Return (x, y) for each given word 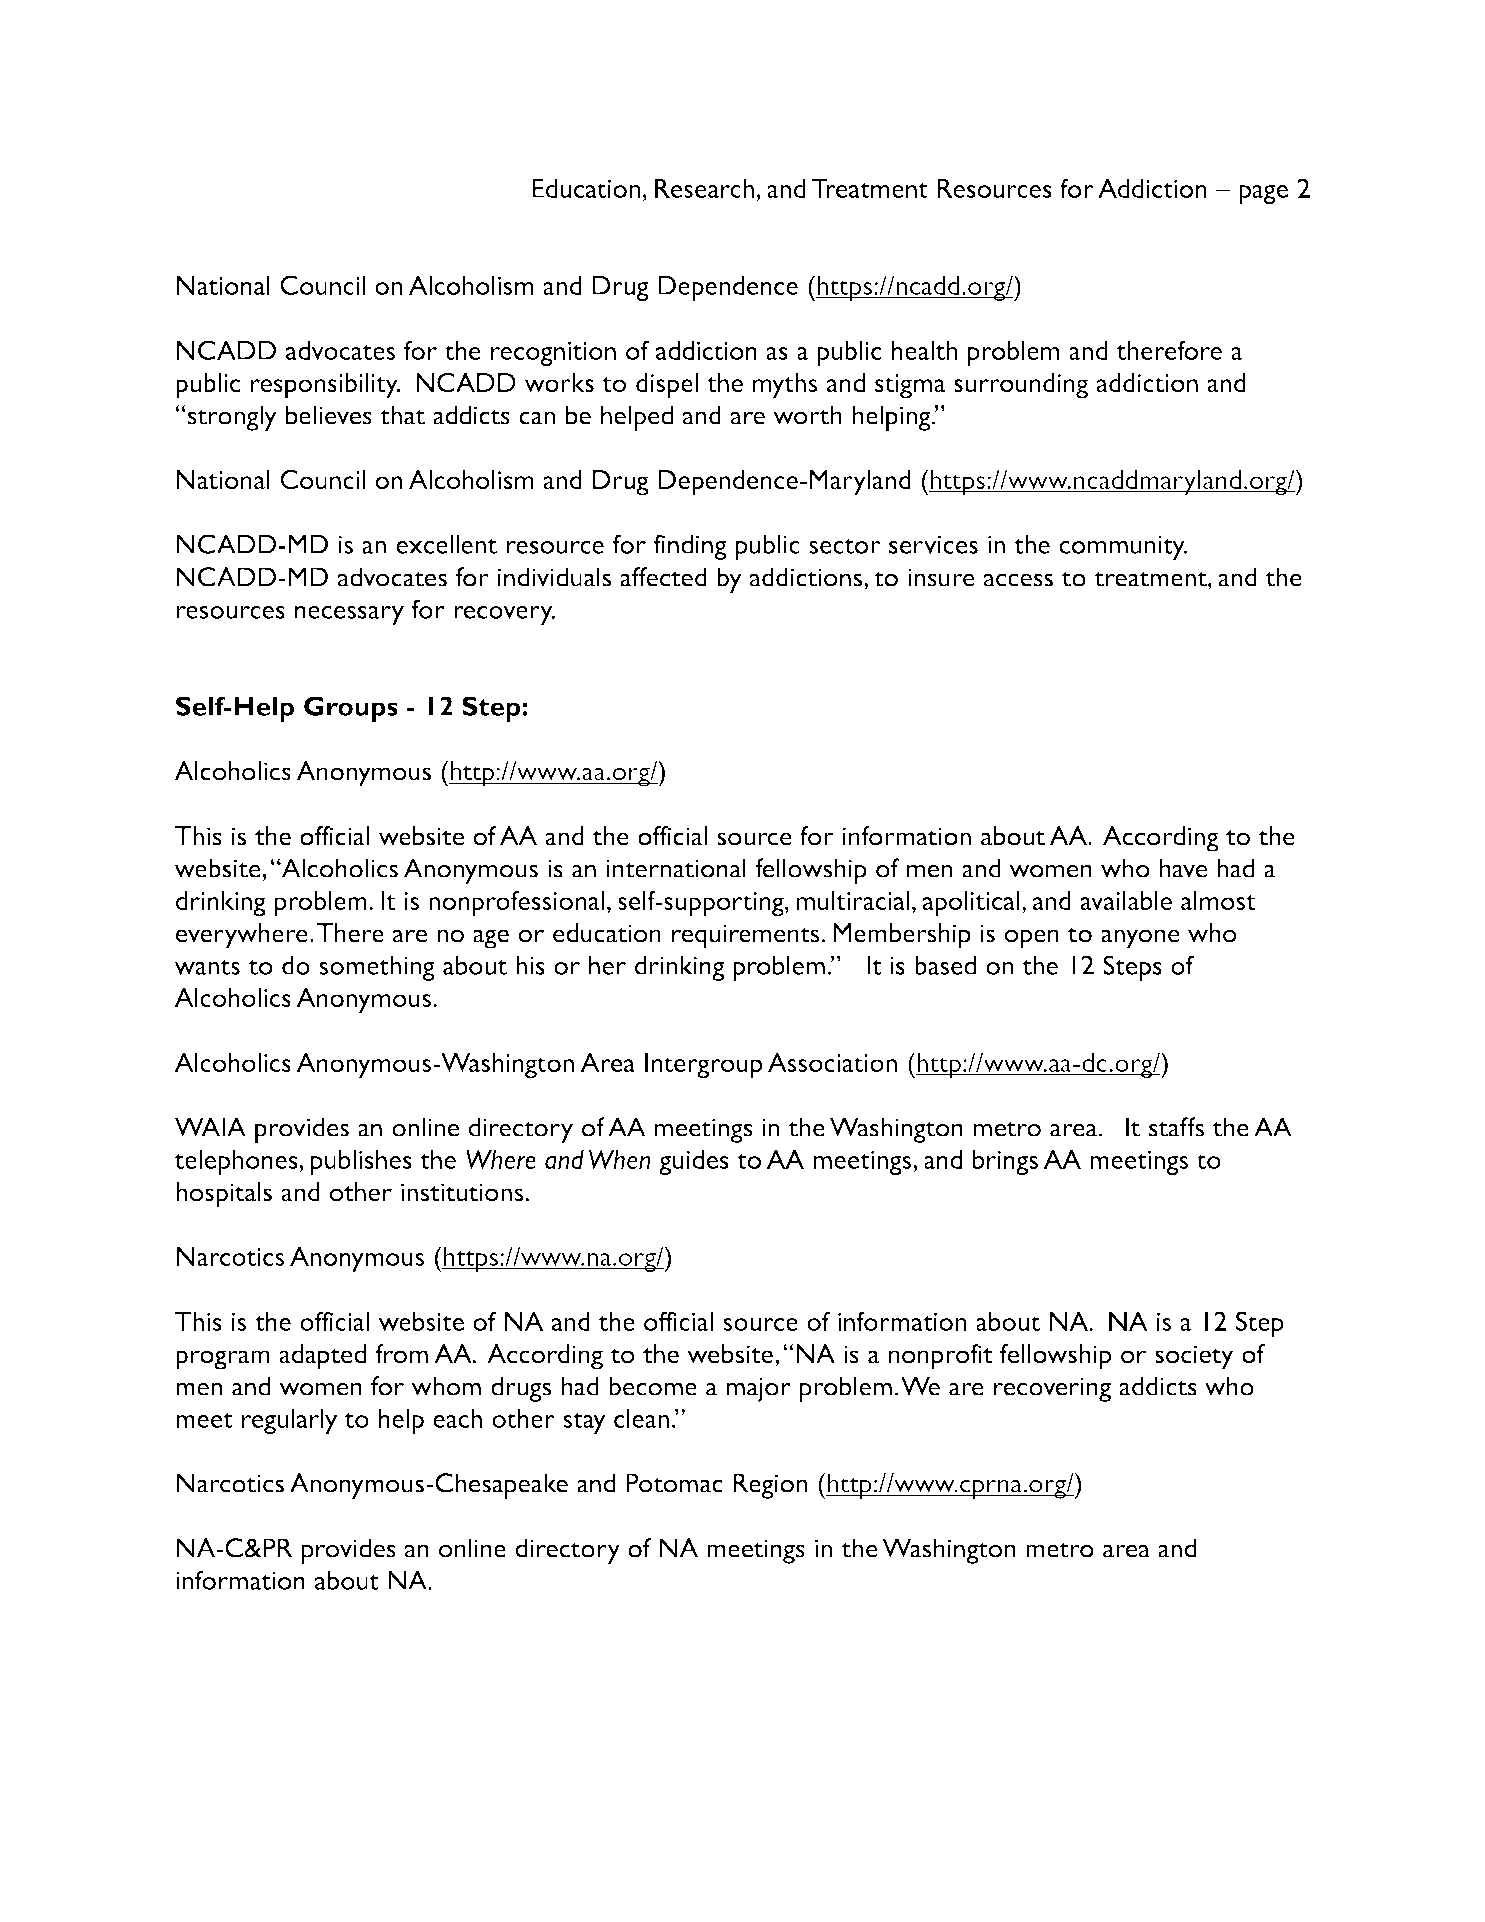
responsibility (325, 386)
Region (770, 1486)
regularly (289, 1421)
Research (704, 188)
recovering (1052, 1389)
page (1263, 194)
